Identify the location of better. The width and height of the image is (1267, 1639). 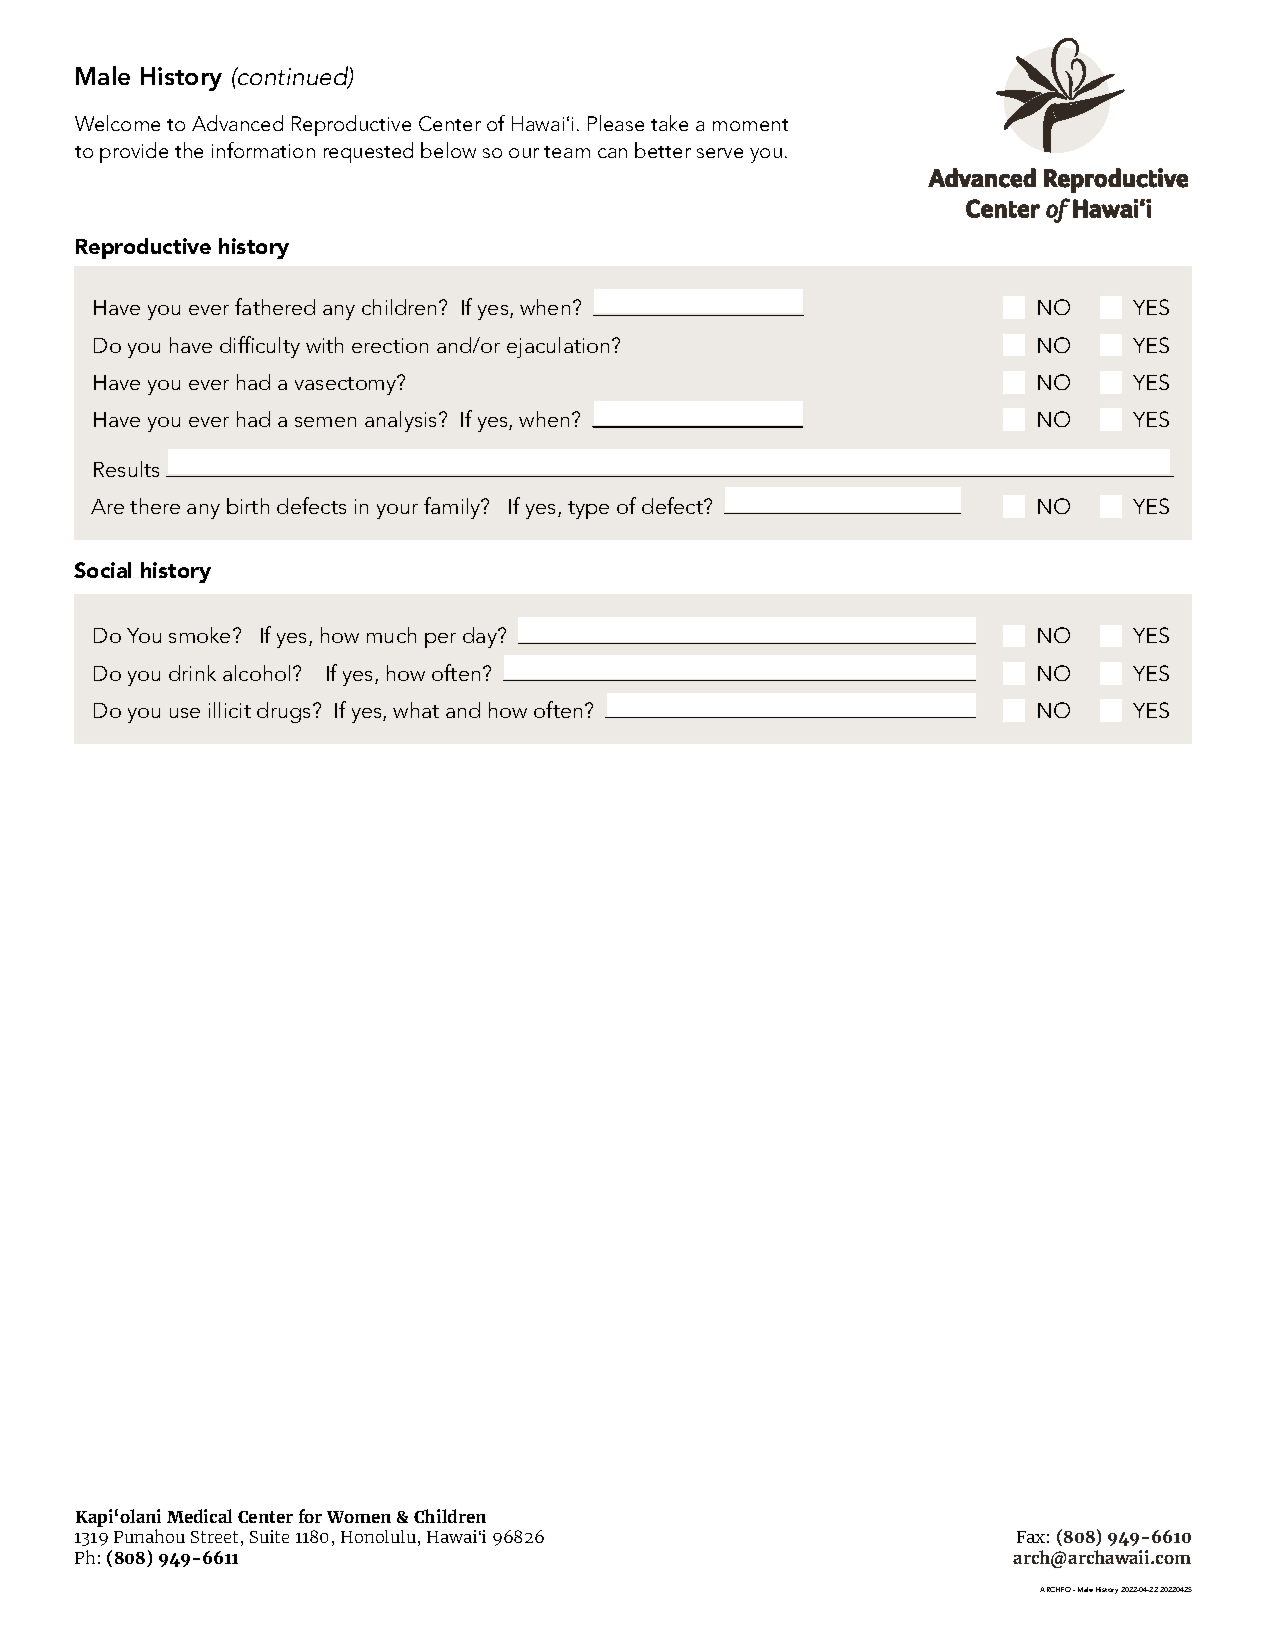
(663, 150).
